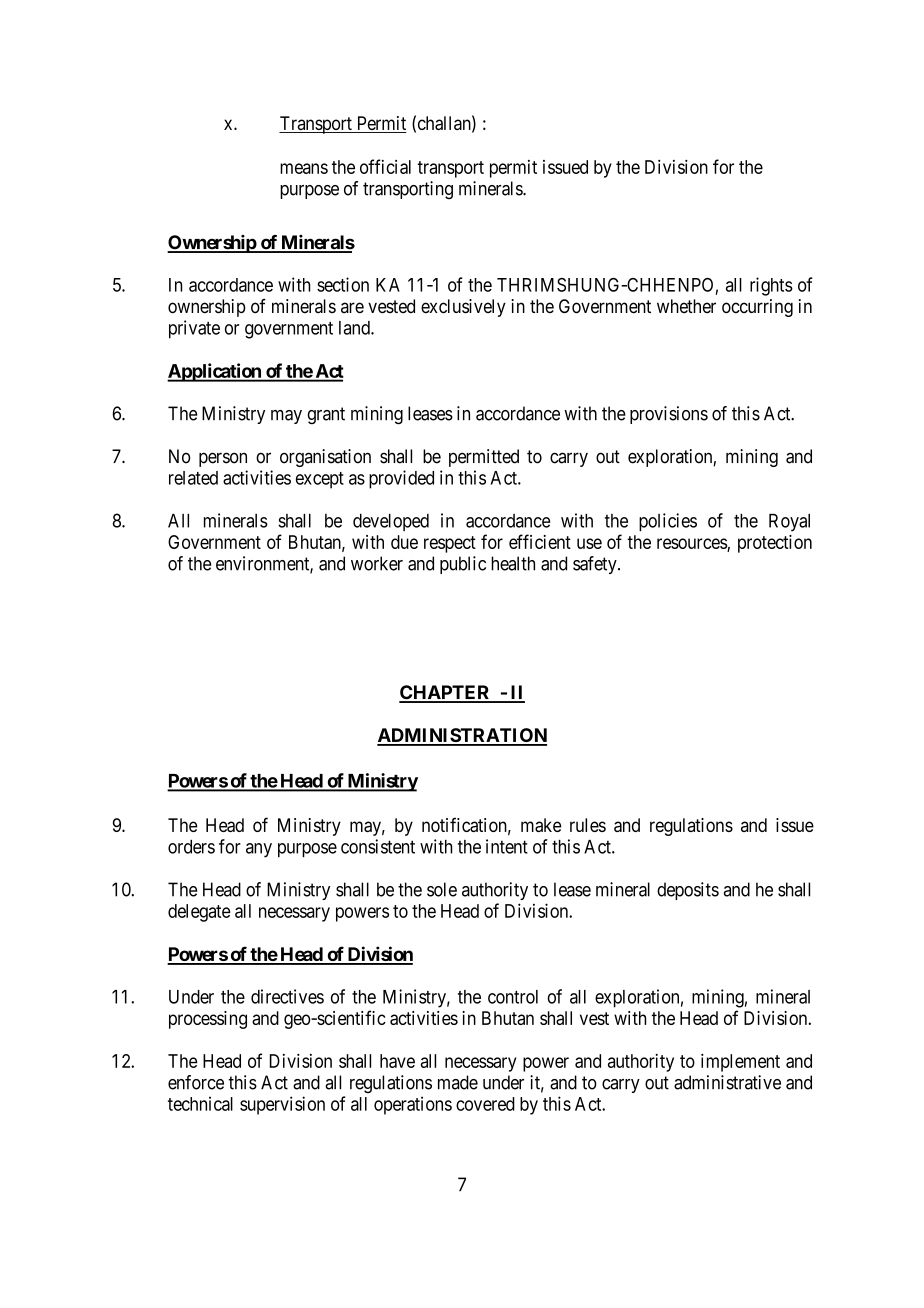 The image size is (924, 1308). I want to click on rights, so click(771, 286).
